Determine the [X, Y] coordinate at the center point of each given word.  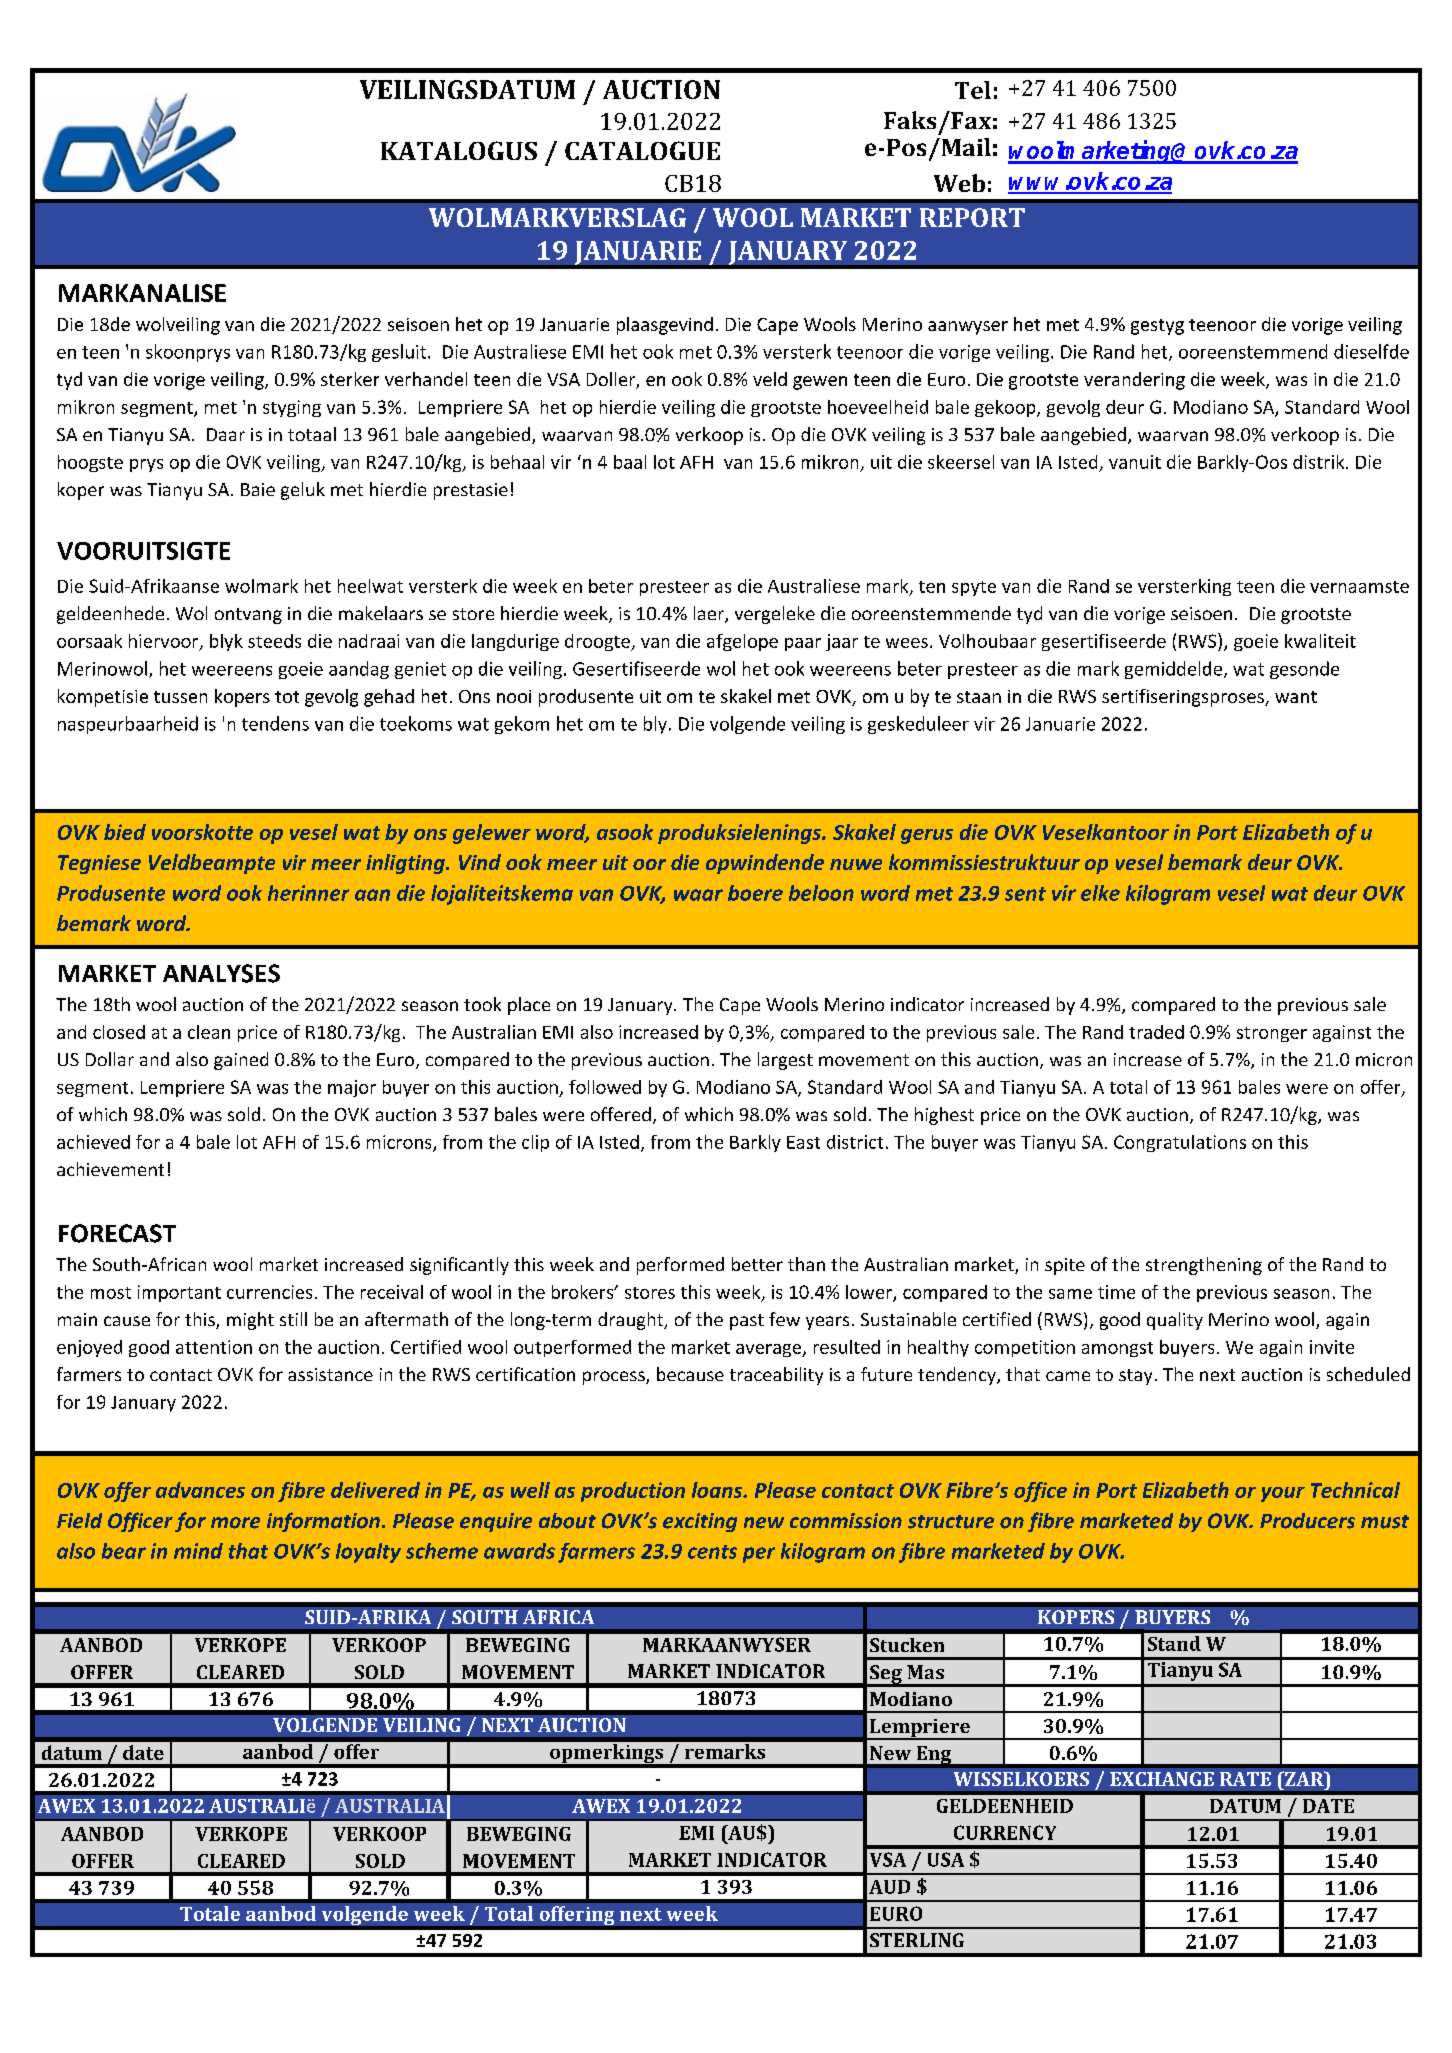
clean [209, 1032]
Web [959, 183]
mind [198, 1551]
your [1283, 1494]
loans [718, 1490]
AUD [889, 1887]
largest [785, 1061]
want [1296, 697]
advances [200, 1490]
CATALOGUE [642, 150]
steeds [274, 641]
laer [710, 614]
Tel [973, 90]
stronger [1272, 1034]
